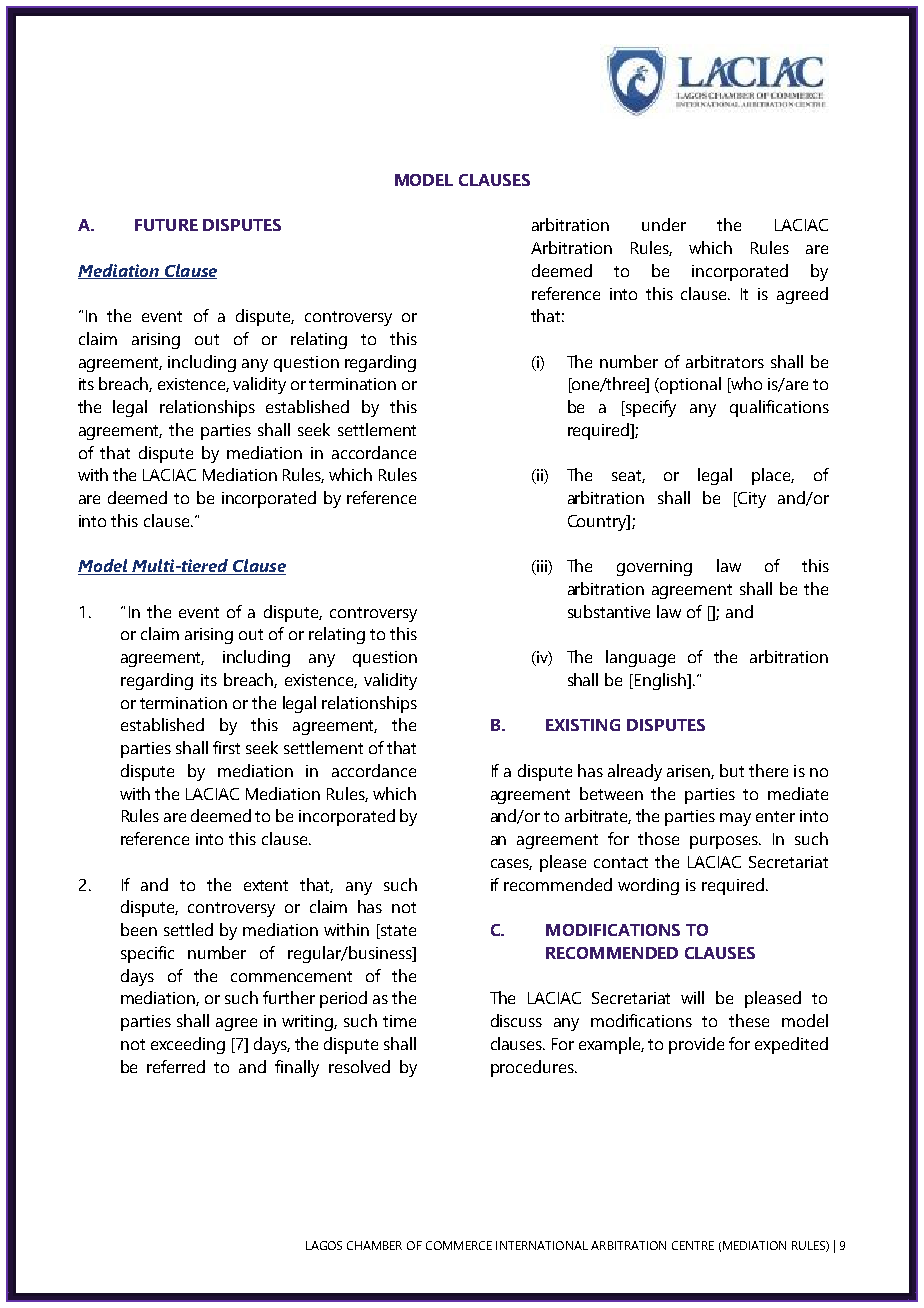 This screenshot has width=924, height=1308. I want to click on state, so click(397, 931).
